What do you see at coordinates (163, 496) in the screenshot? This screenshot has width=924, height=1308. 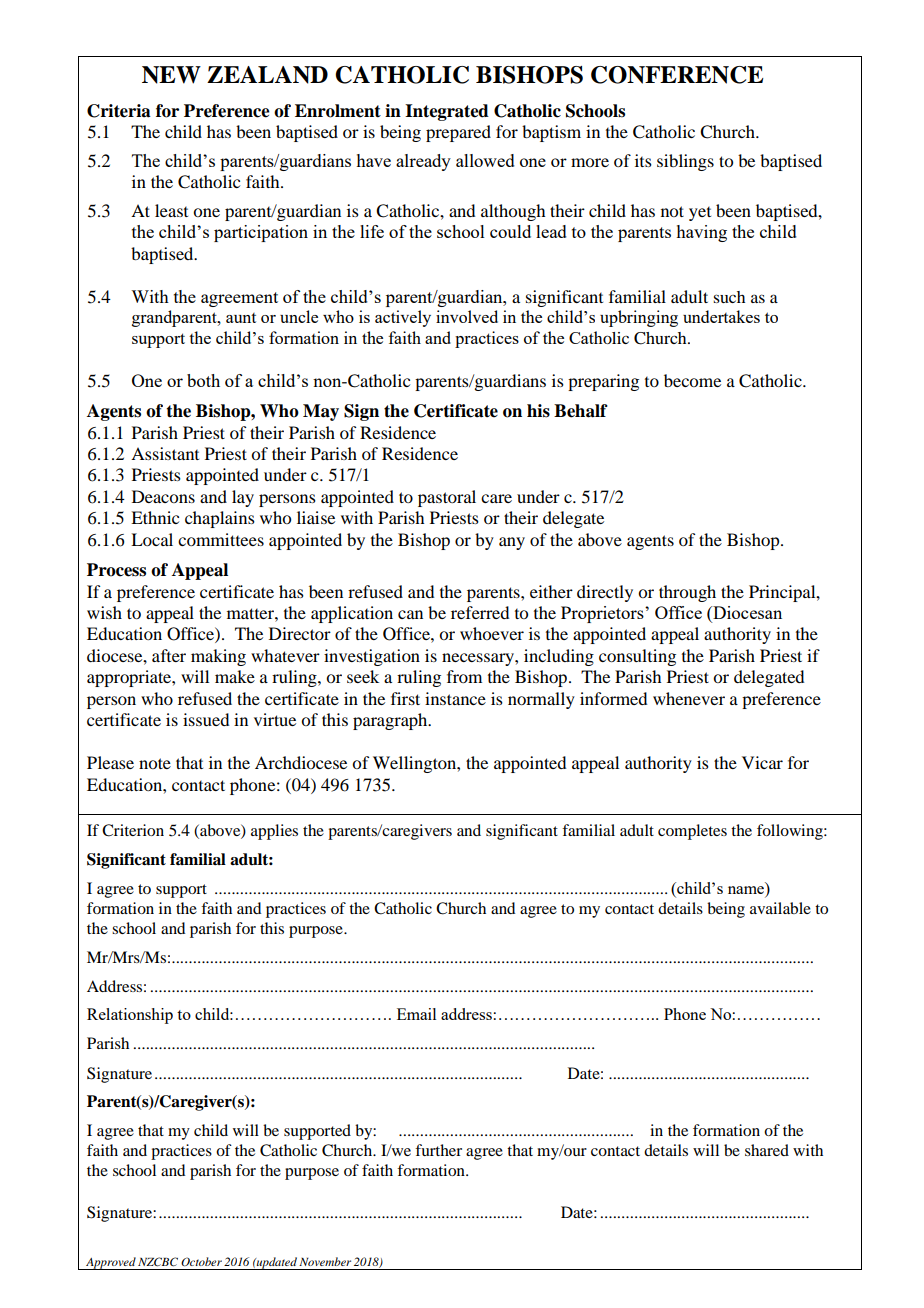 I see `Deacons` at bounding box center [163, 496].
